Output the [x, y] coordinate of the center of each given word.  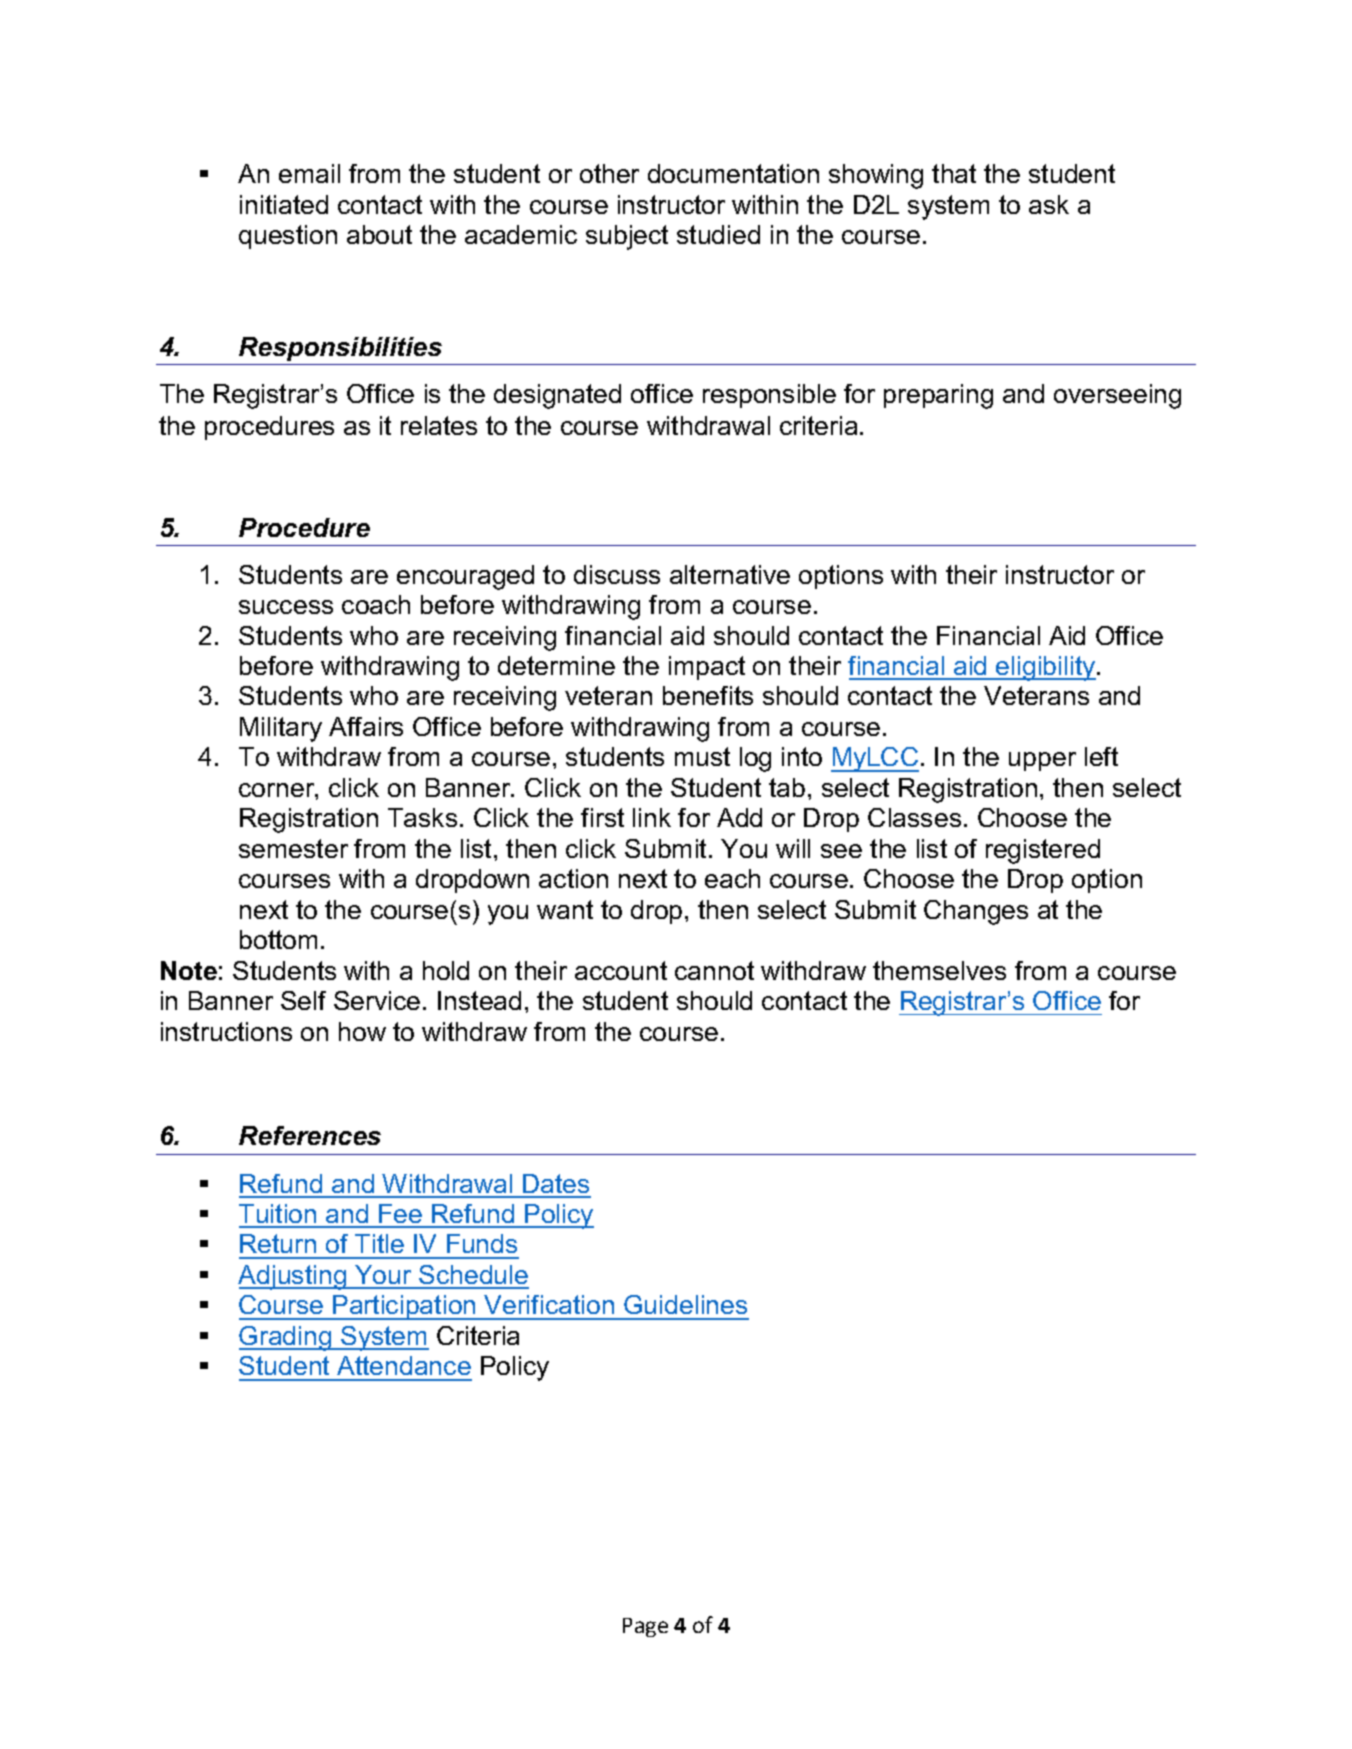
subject [627, 237]
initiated [284, 204]
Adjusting [293, 1277]
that [954, 173]
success [286, 607]
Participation [404, 1307]
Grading [286, 1338]
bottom [278, 939]
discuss [617, 574]
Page [645, 1627]
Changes [976, 912]
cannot [714, 970]
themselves [939, 970]
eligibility [1046, 668]
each [732, 878]
